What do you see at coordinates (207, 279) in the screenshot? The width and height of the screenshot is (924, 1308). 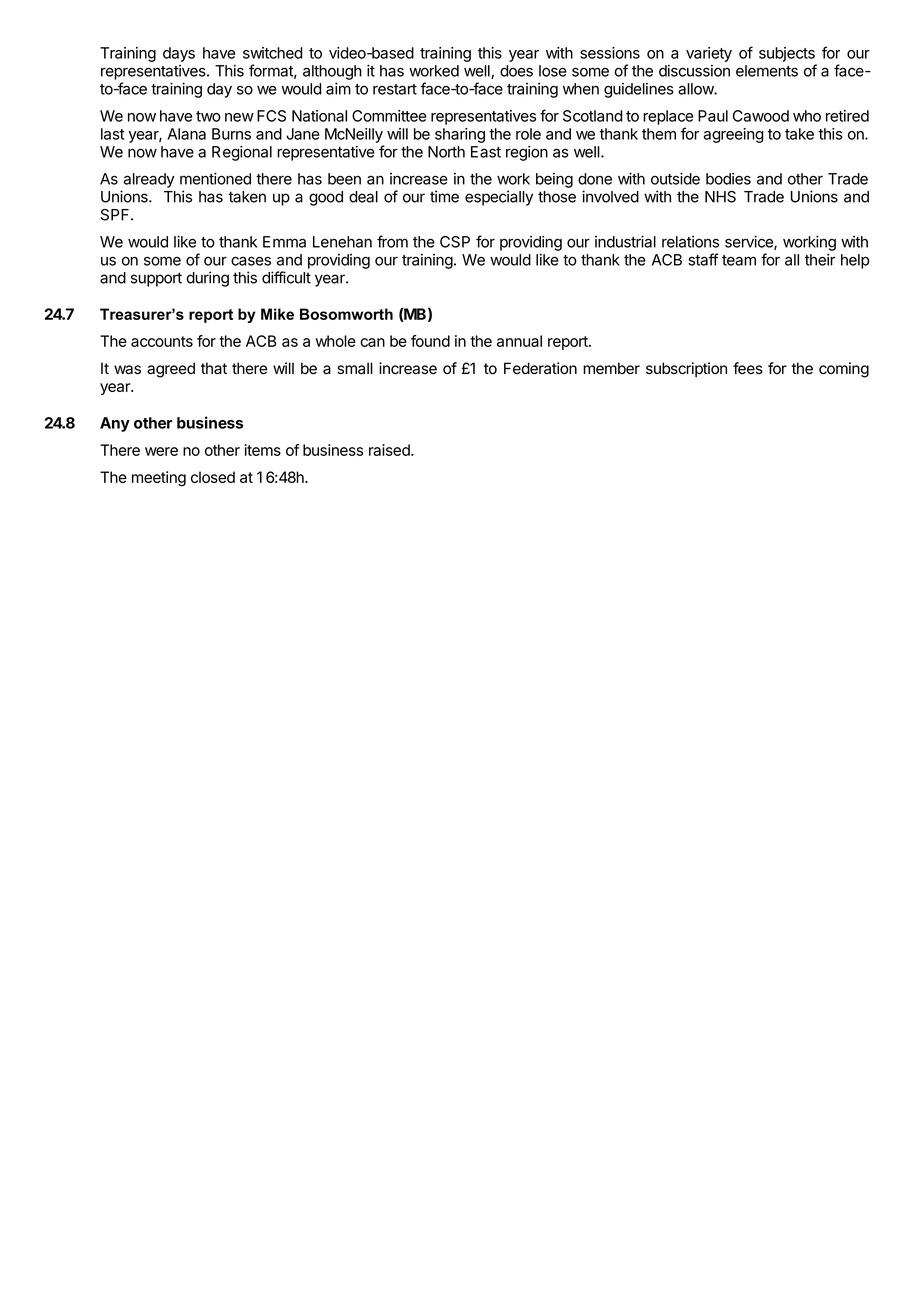 I see `during` at bounding box center [207, 279].
